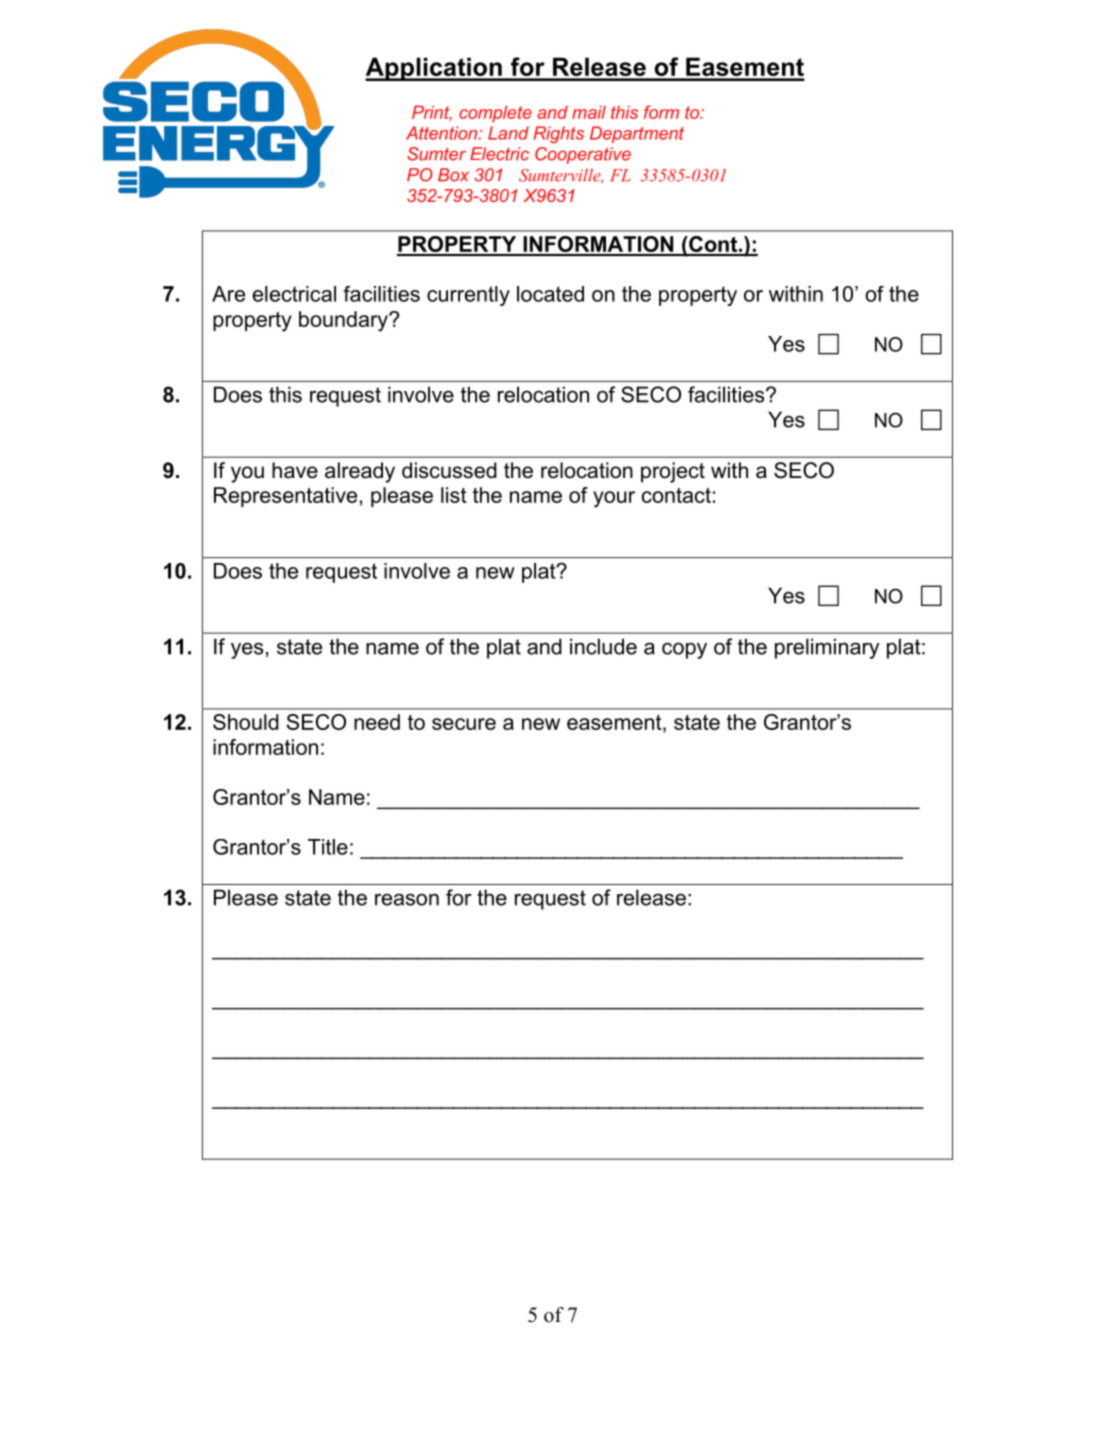 The width and height of the image is (1105, 1430). What do you see at coordinates (454, 495) in the image?
I see `list` at bounding box center [454, 495].
